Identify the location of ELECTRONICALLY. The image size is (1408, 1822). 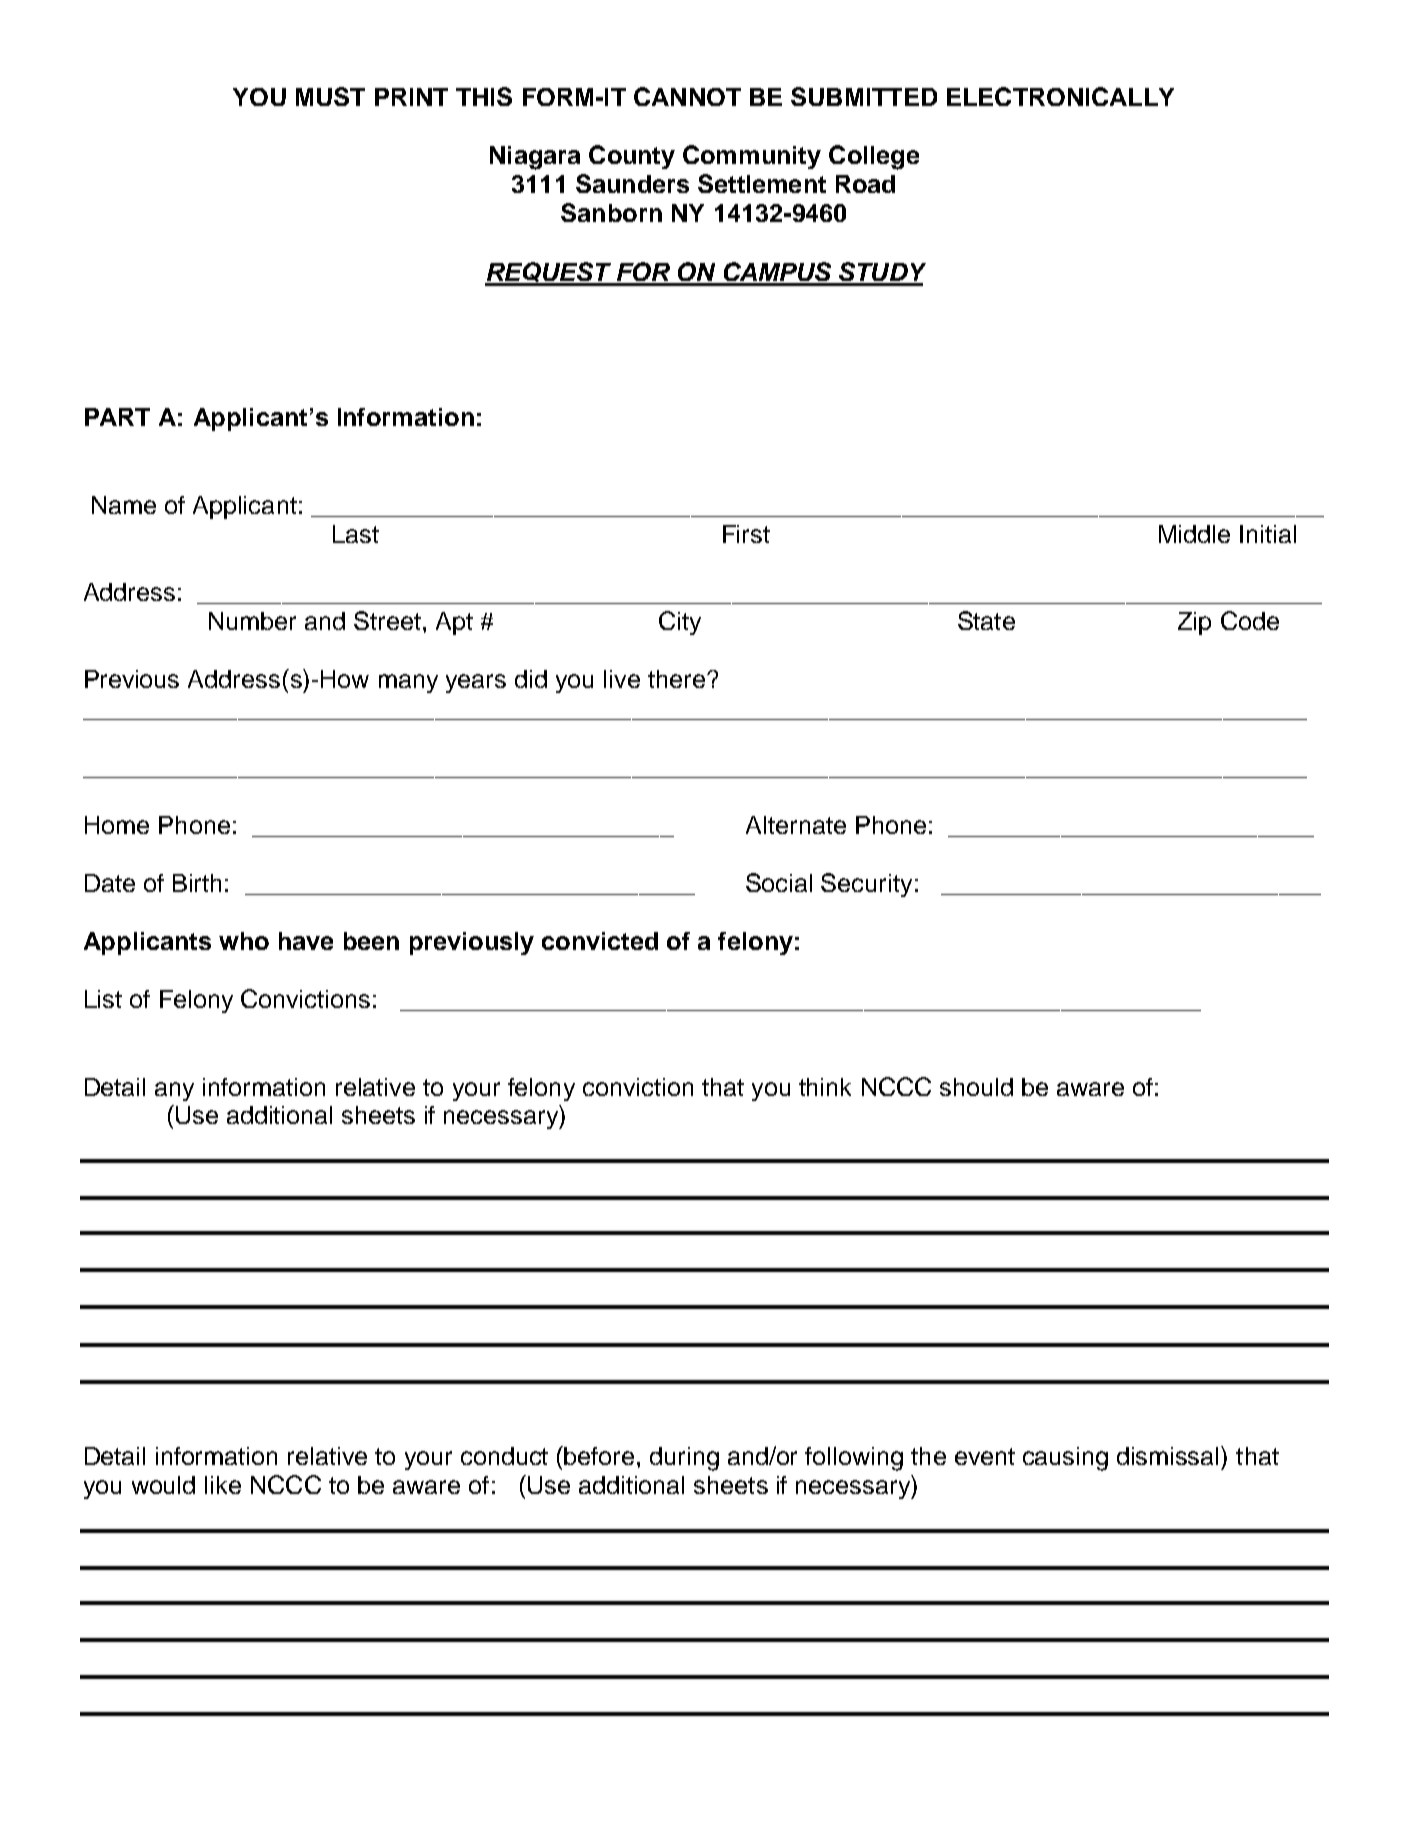
(1060, 96).
